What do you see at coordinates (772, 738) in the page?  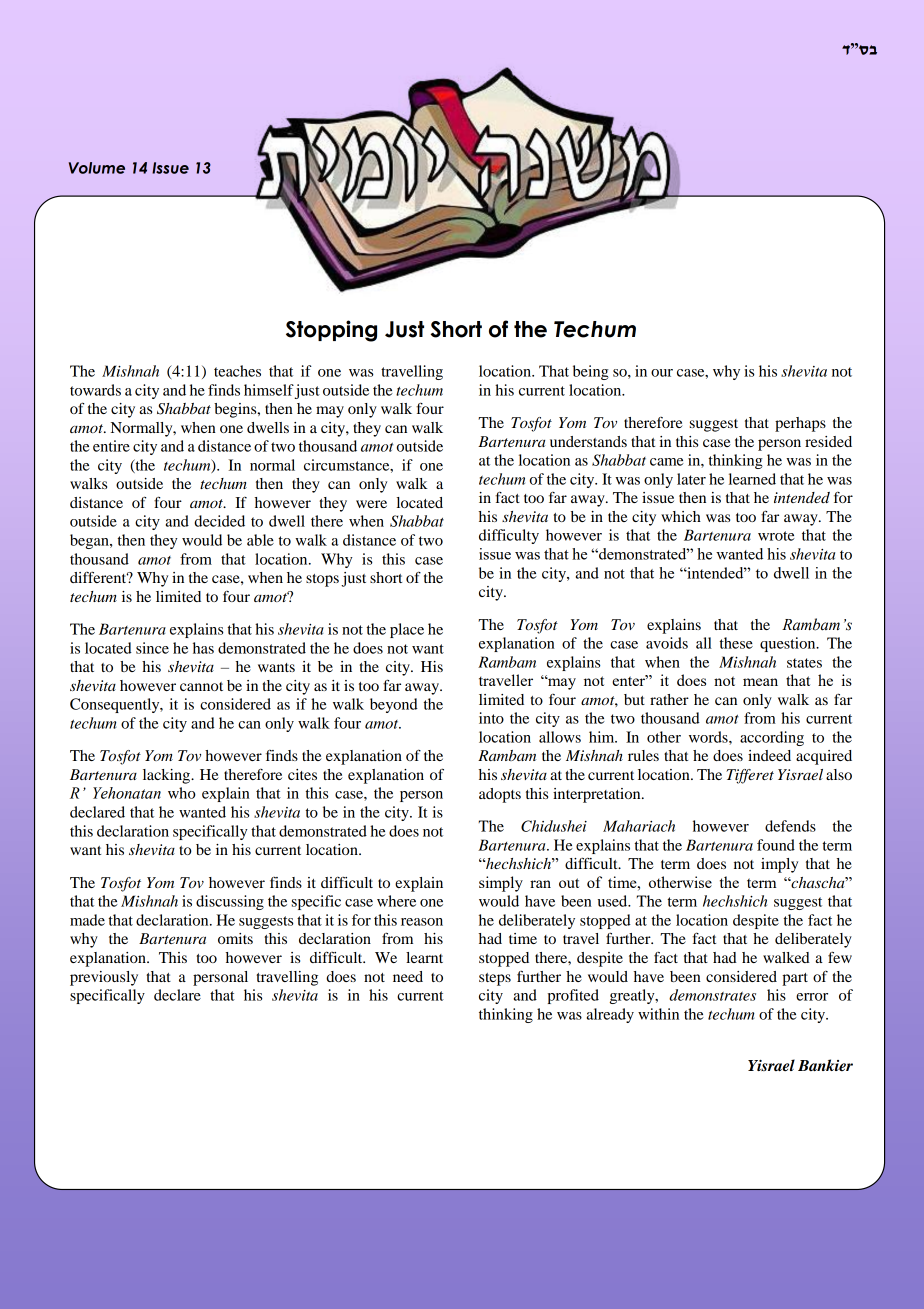 I see `according` at bounding box center [772, 738].
